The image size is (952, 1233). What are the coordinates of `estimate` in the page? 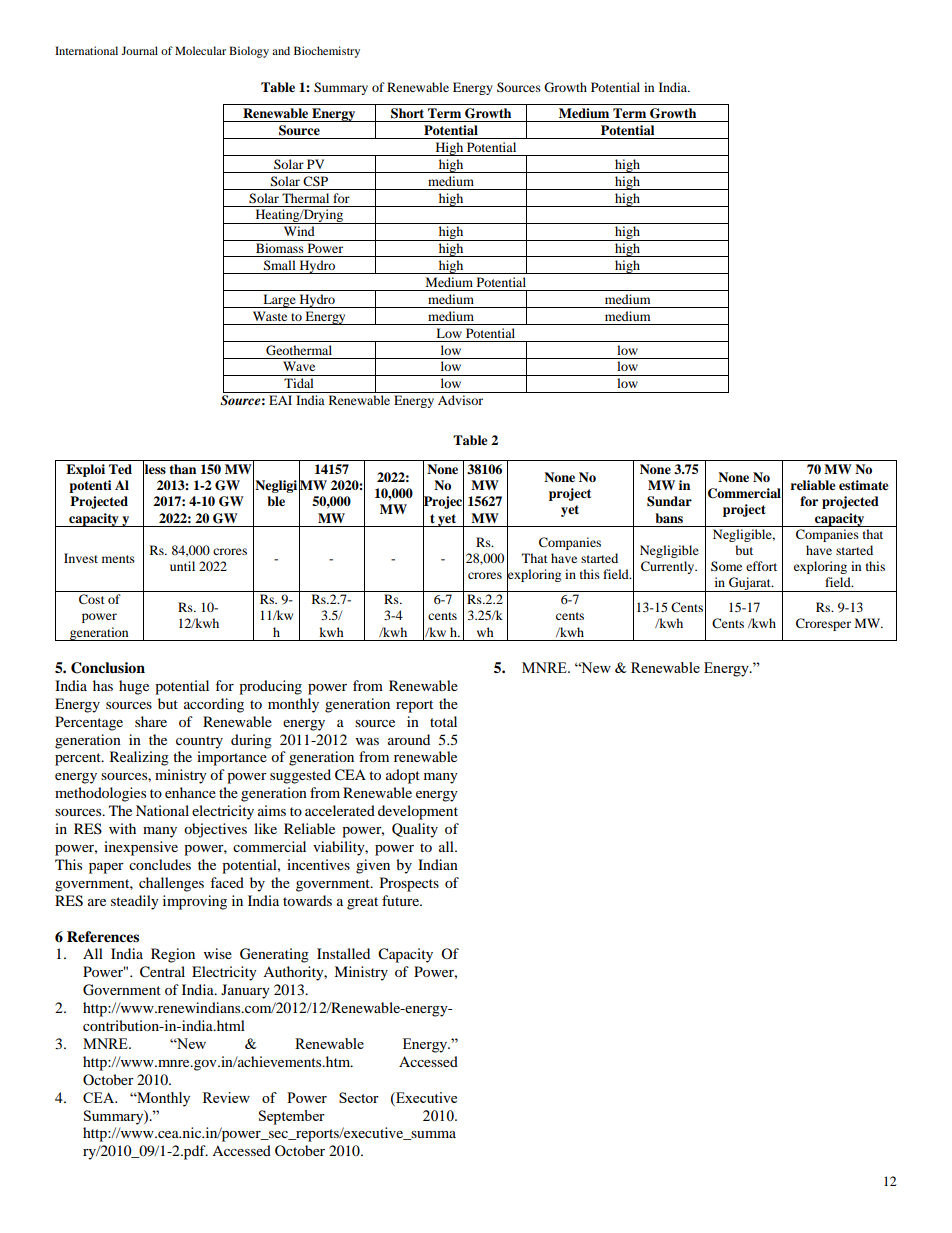 It's located at (864, 485).
